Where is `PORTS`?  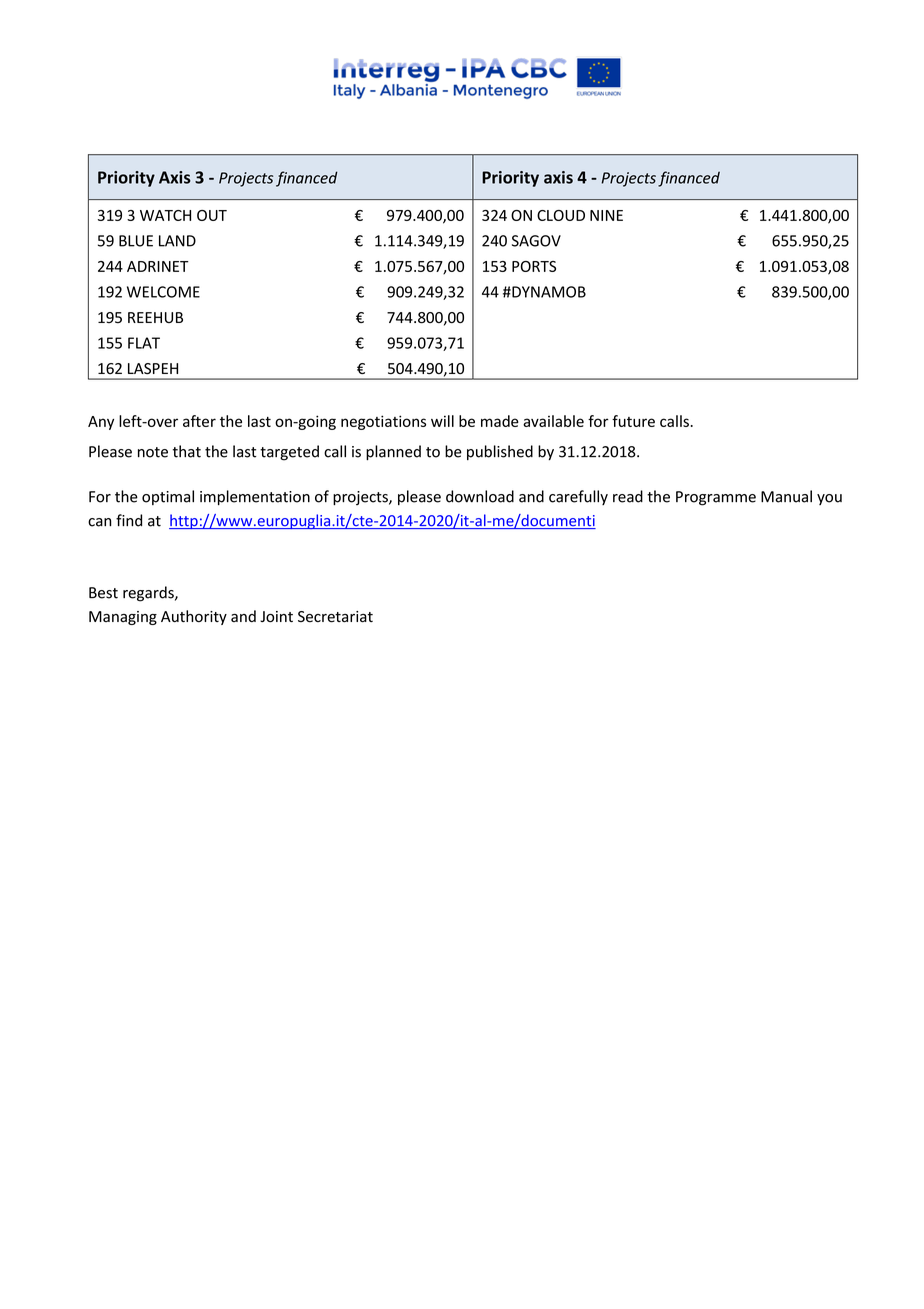 PORTS is located at coordinates (534, 266).
